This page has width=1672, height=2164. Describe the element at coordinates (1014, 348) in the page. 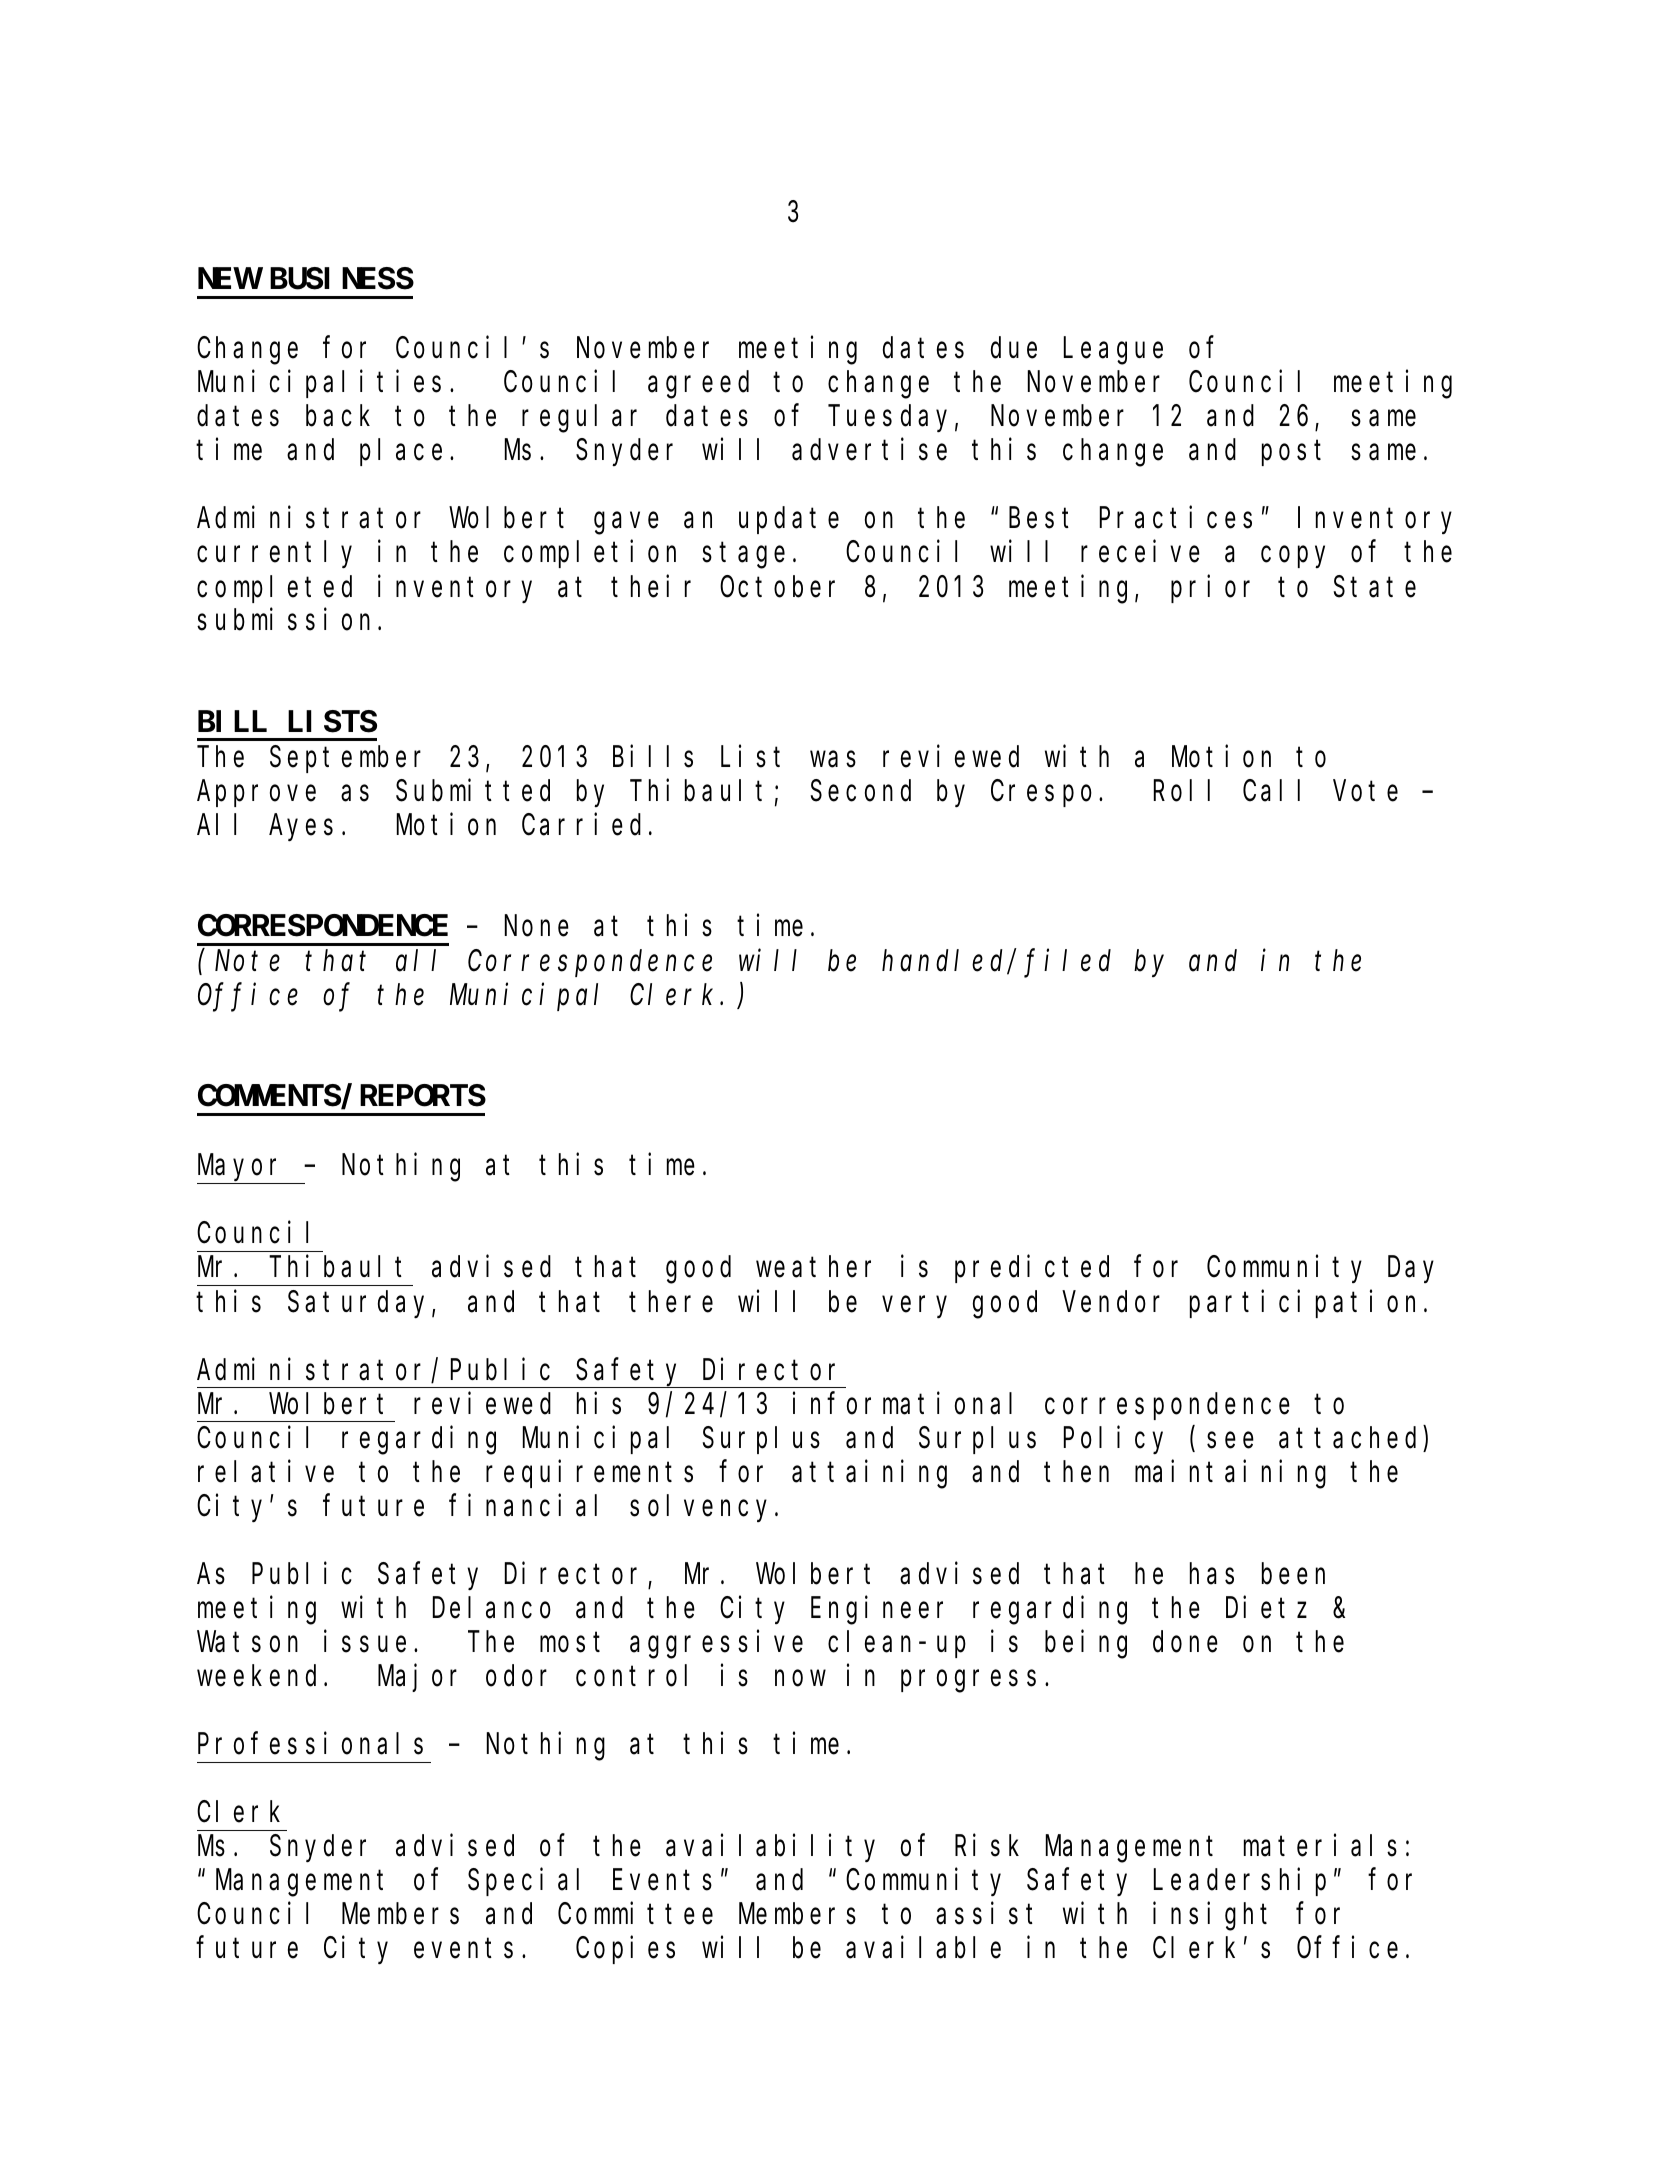

I see `due` at that location.
